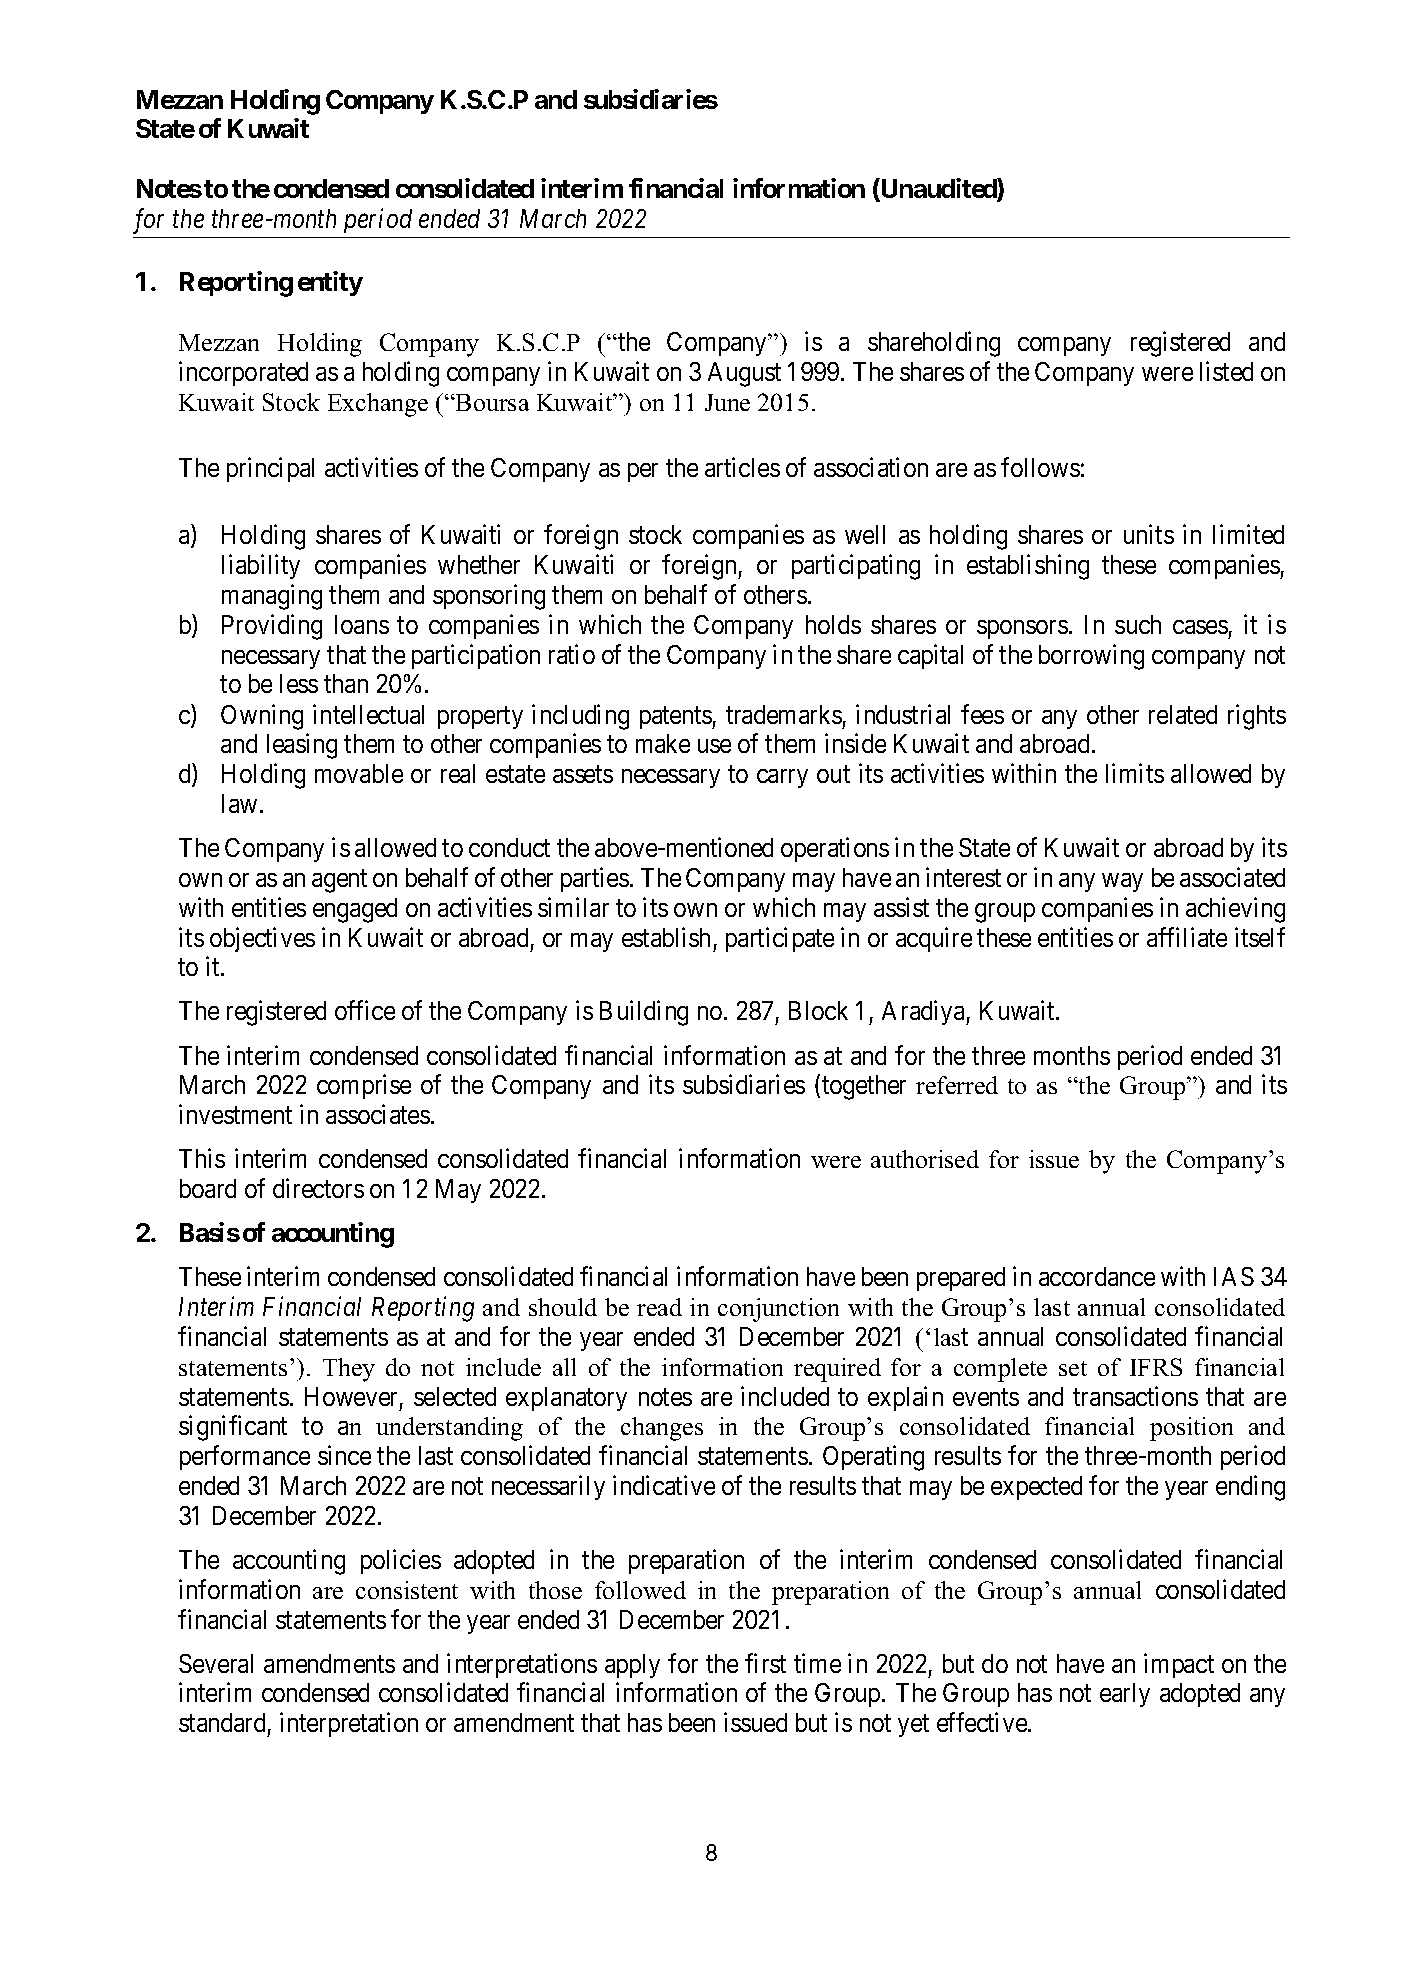 The image size is (1405, 1987). I want to click on first, so click(765, 1663).
